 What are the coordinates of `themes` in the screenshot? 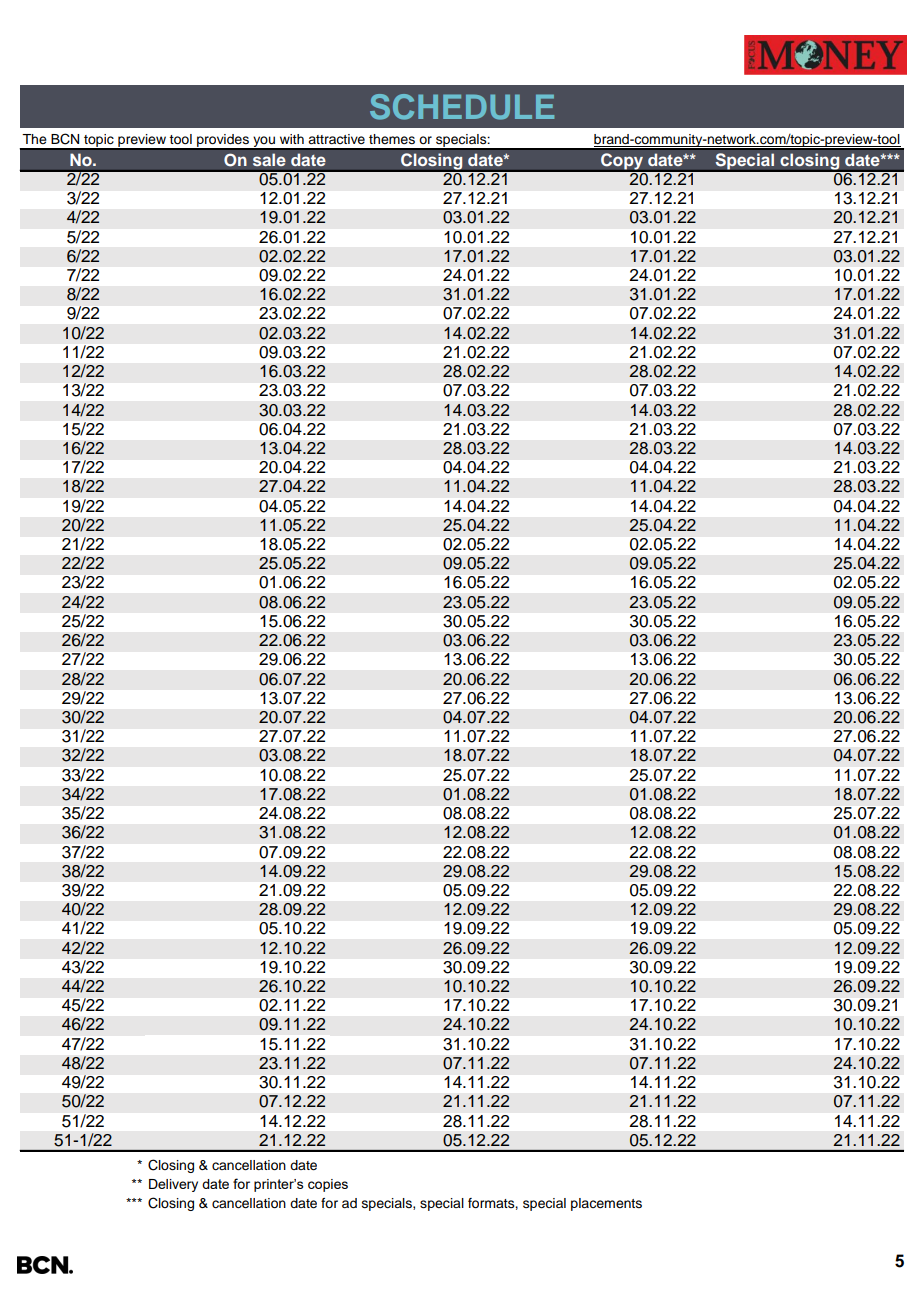 It's located at (392, 139).
